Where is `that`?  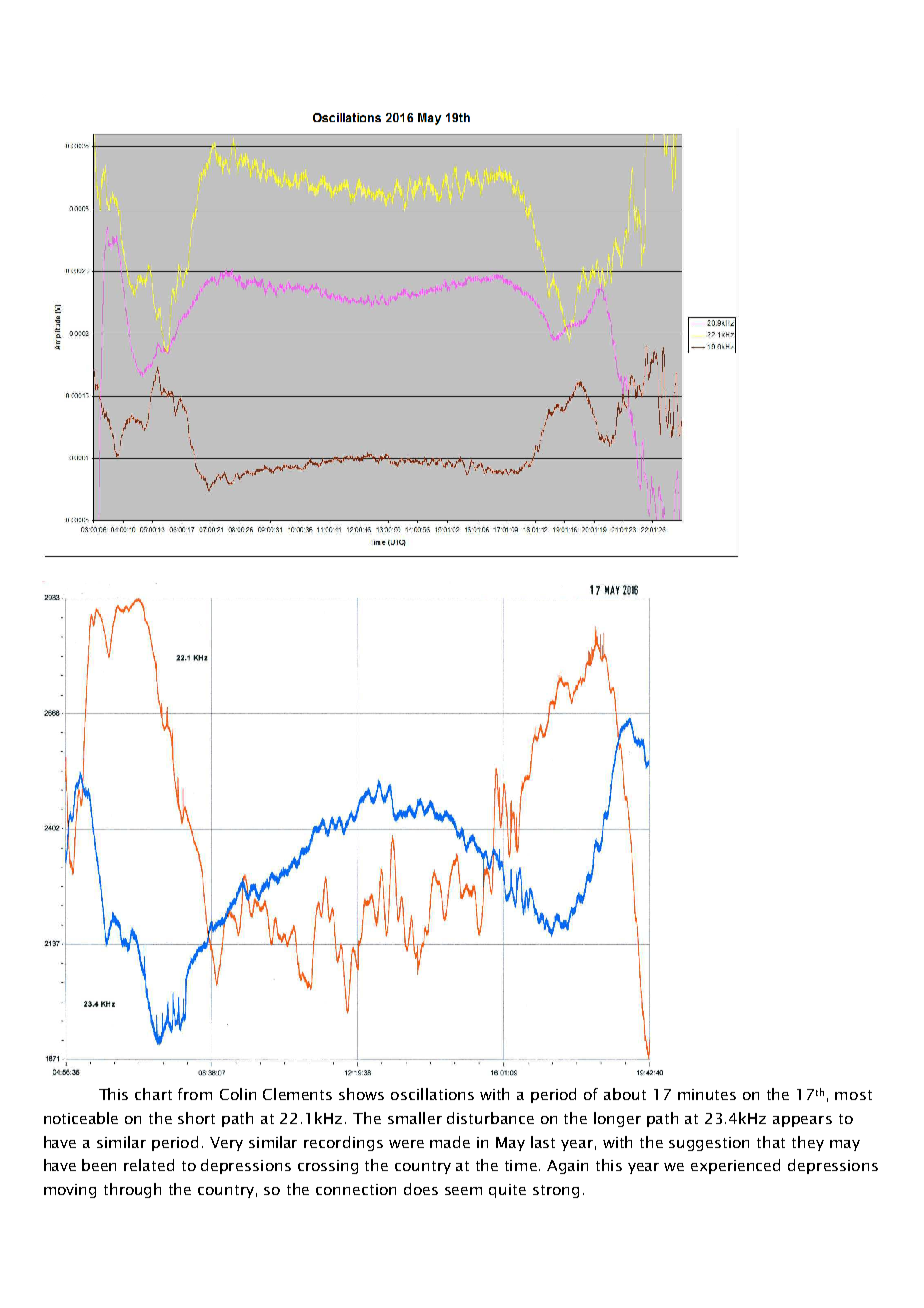 that is located at coordinates (771, 1142).
